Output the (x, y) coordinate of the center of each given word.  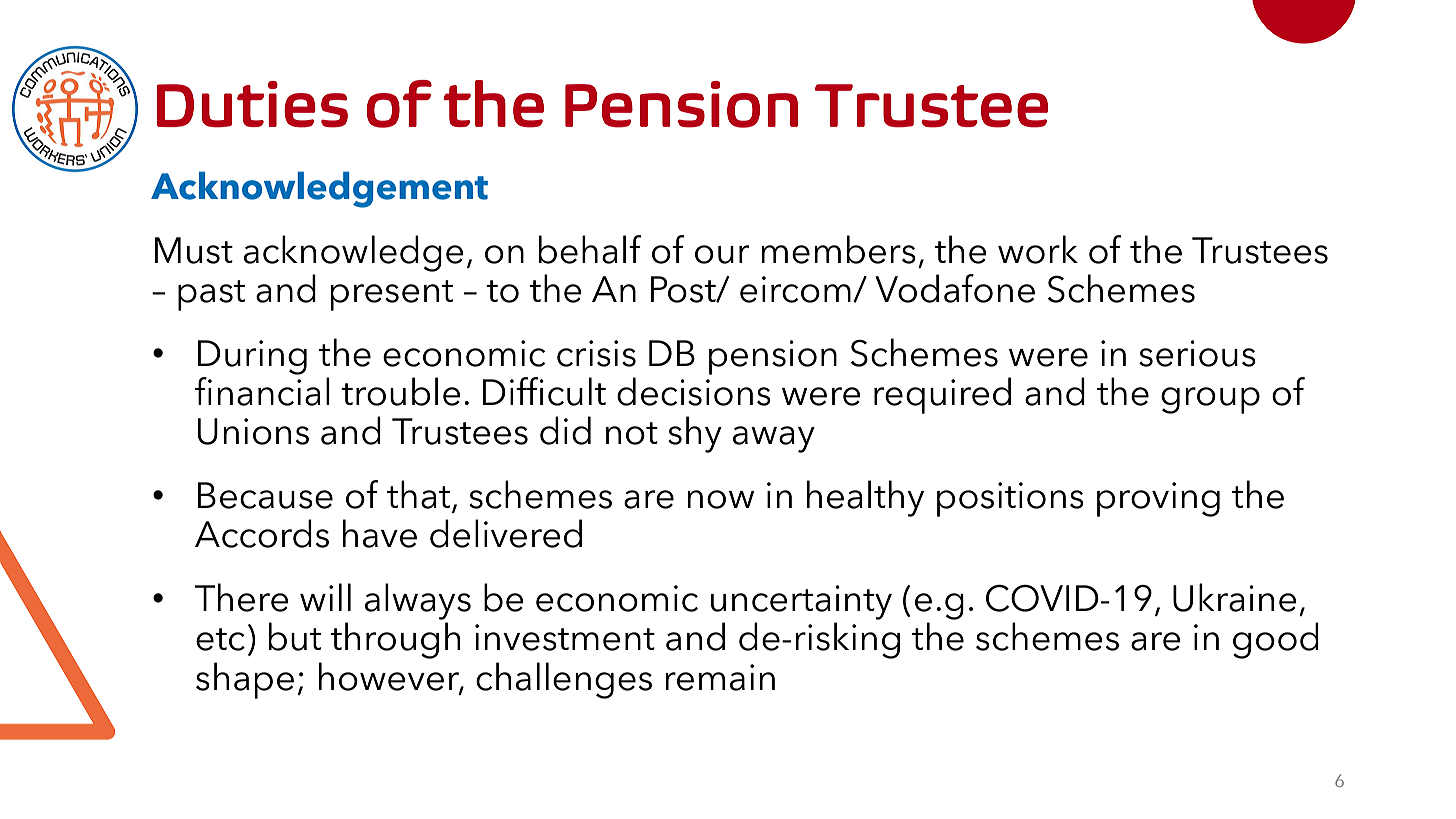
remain (720, 677)
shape (245, 680)
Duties (252, 104)
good (1276, 640)
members (838, 249)
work (1038, 249)
